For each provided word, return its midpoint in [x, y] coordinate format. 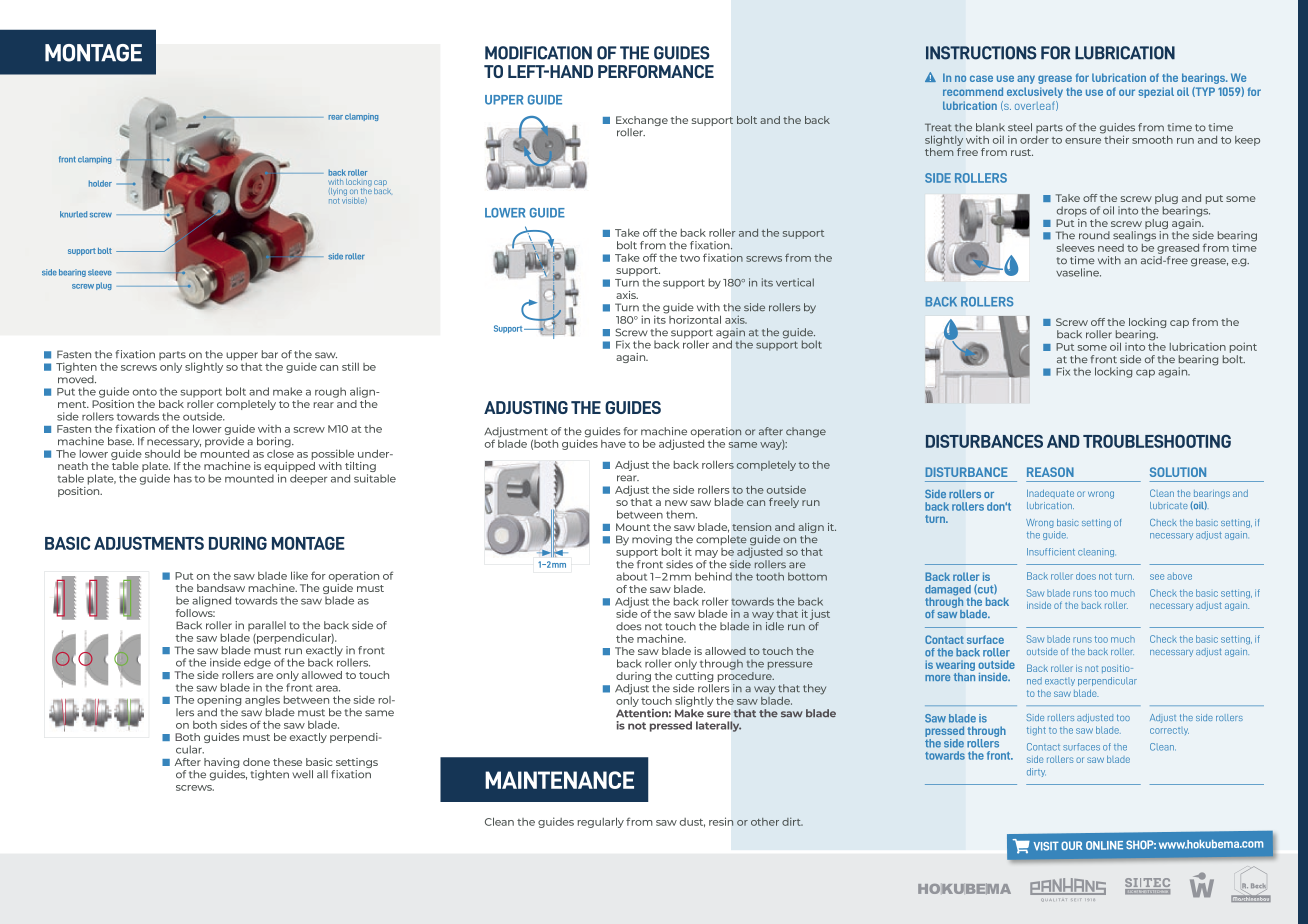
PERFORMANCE [656, 71]
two [690, 258]
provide [224, 442]
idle [775, 626]
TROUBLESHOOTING [1157, 441]
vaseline [1078, 272]
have [613, 444]
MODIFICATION [538, 53]
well [302, 774]
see [1157, 577]
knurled [73, 214]
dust [692, 822]
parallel [267, 626]
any [1026, 79]
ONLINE [1104, 845]
